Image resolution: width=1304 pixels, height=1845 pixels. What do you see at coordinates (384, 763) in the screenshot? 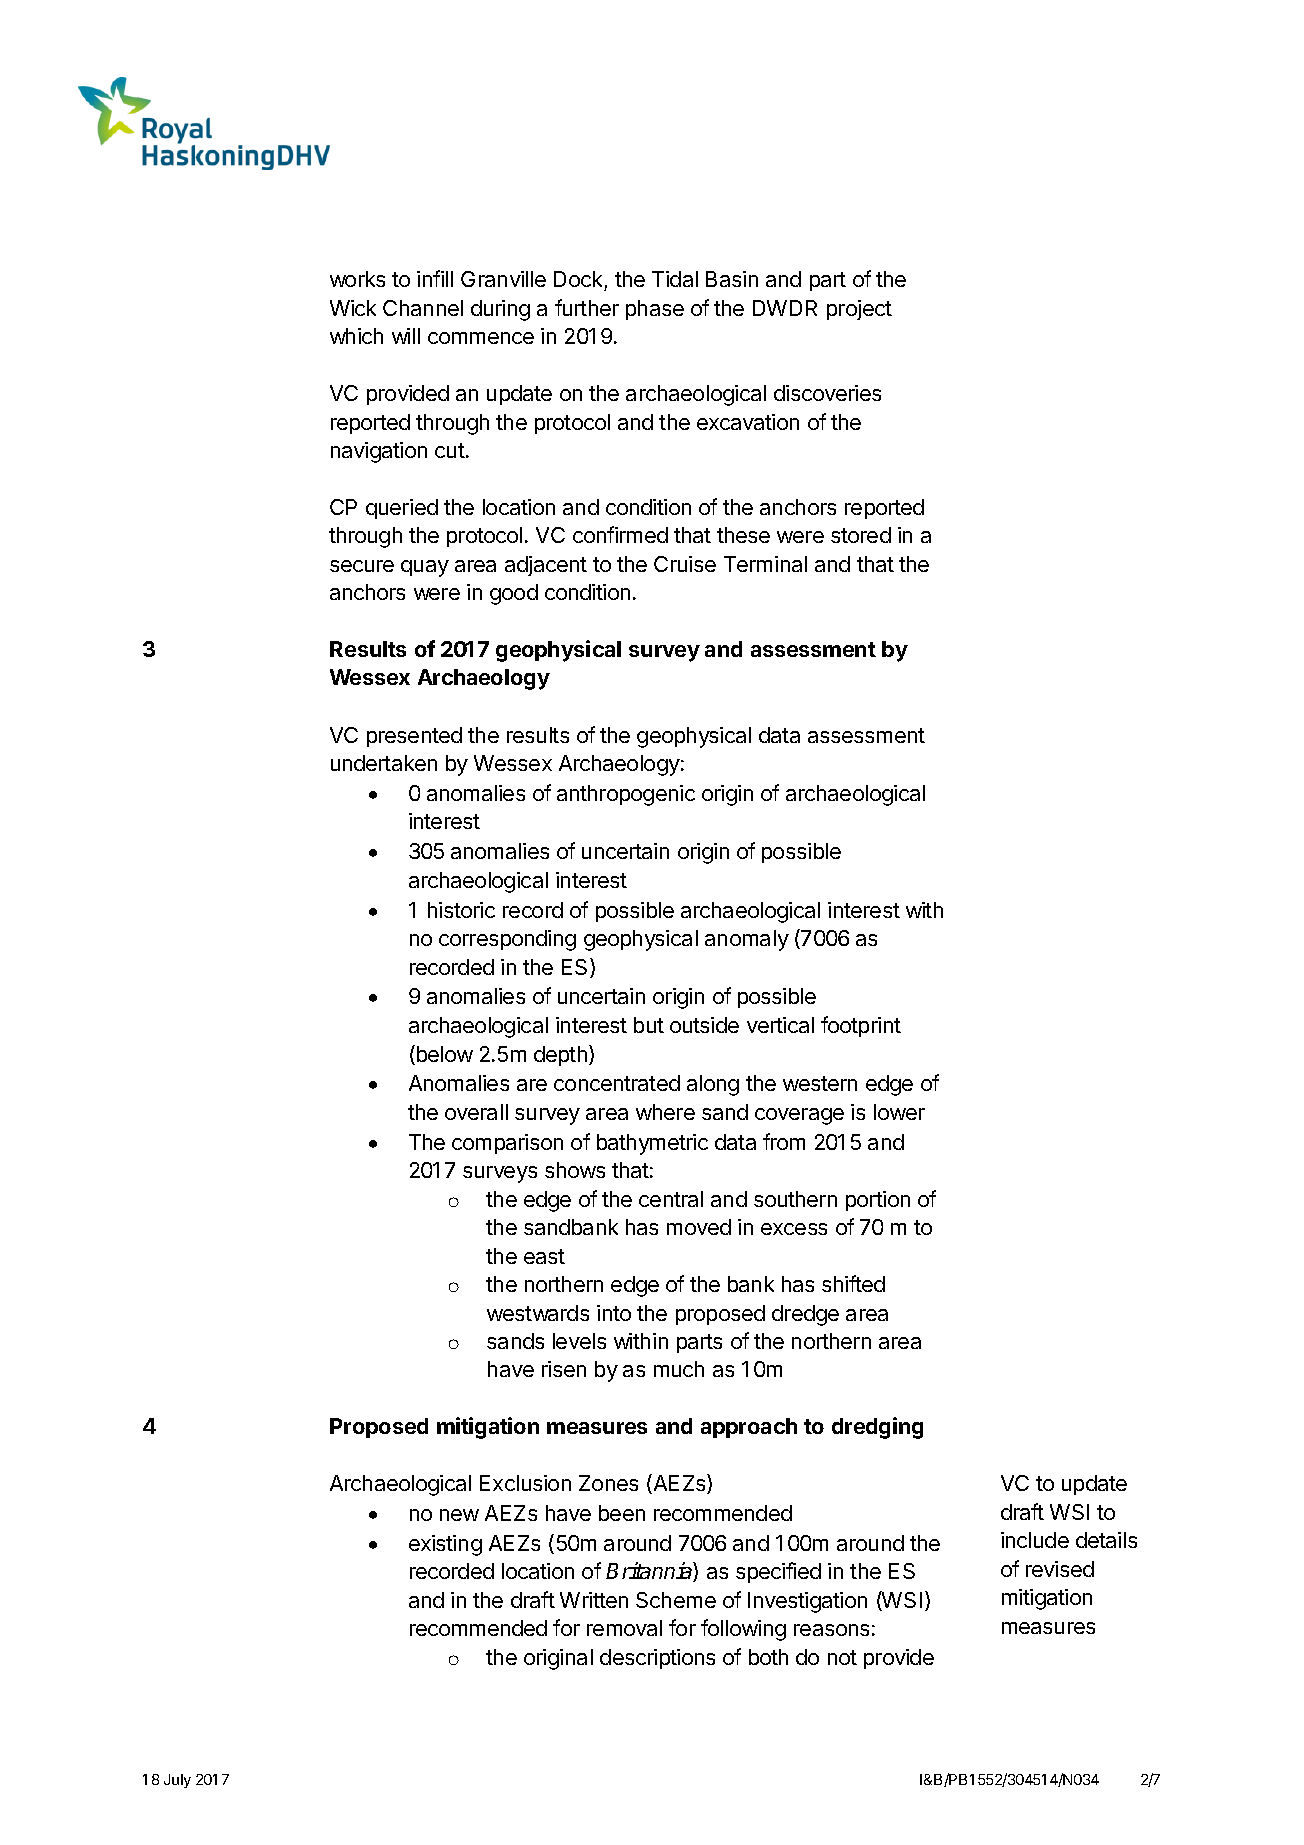
I see `undertaken` at bounding box center [384, 763].
